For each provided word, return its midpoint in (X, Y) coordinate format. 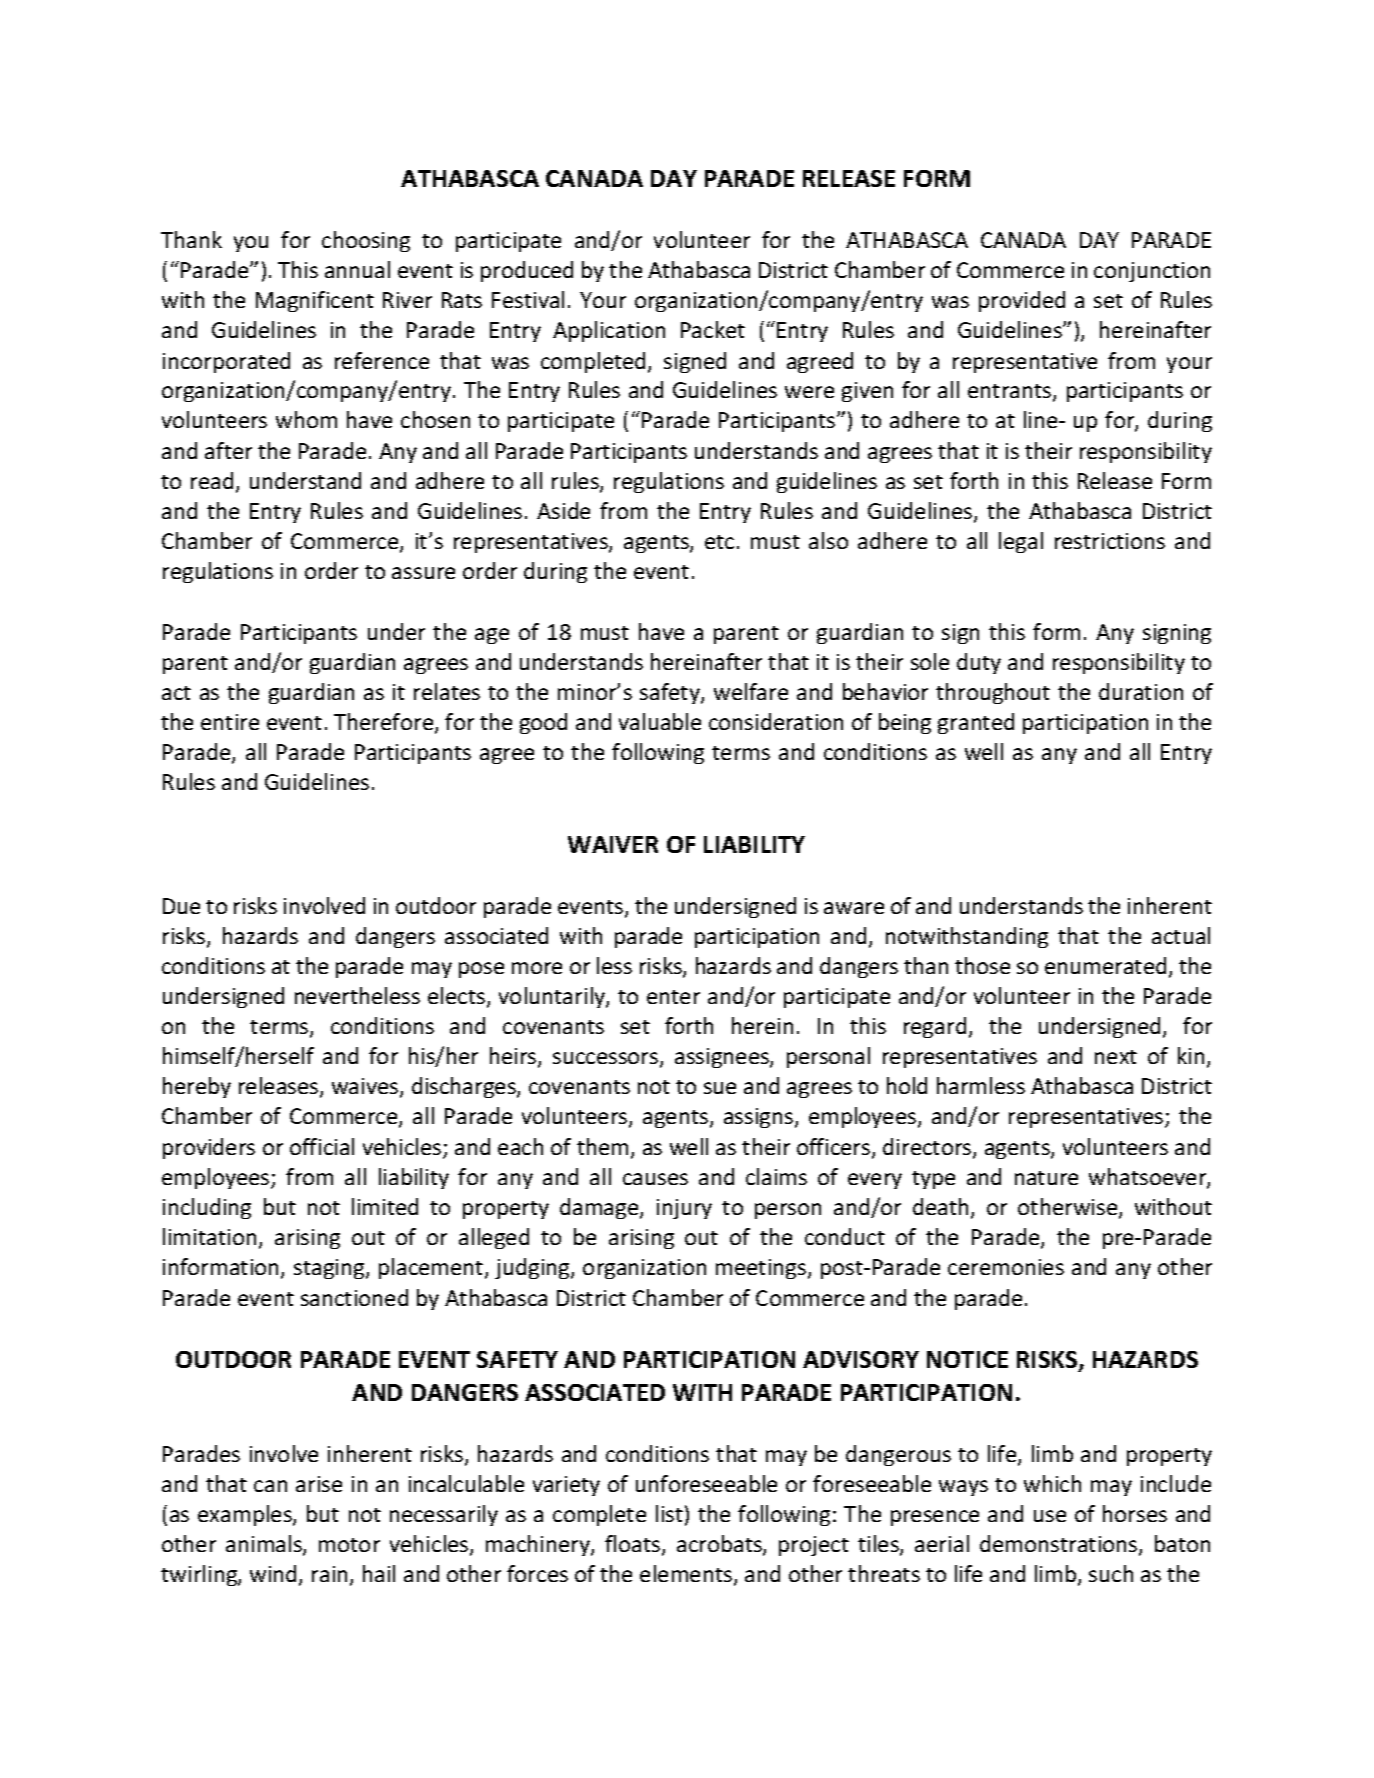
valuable (660, 721)
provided (1022, 301)
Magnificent (315, 301)
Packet (713, 329)
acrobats (720, 1545)
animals (265, 1545)
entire (230, 722)
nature (1046, 1178)
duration (1141, 691)
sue (720, 1088)
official (322, 1146)
